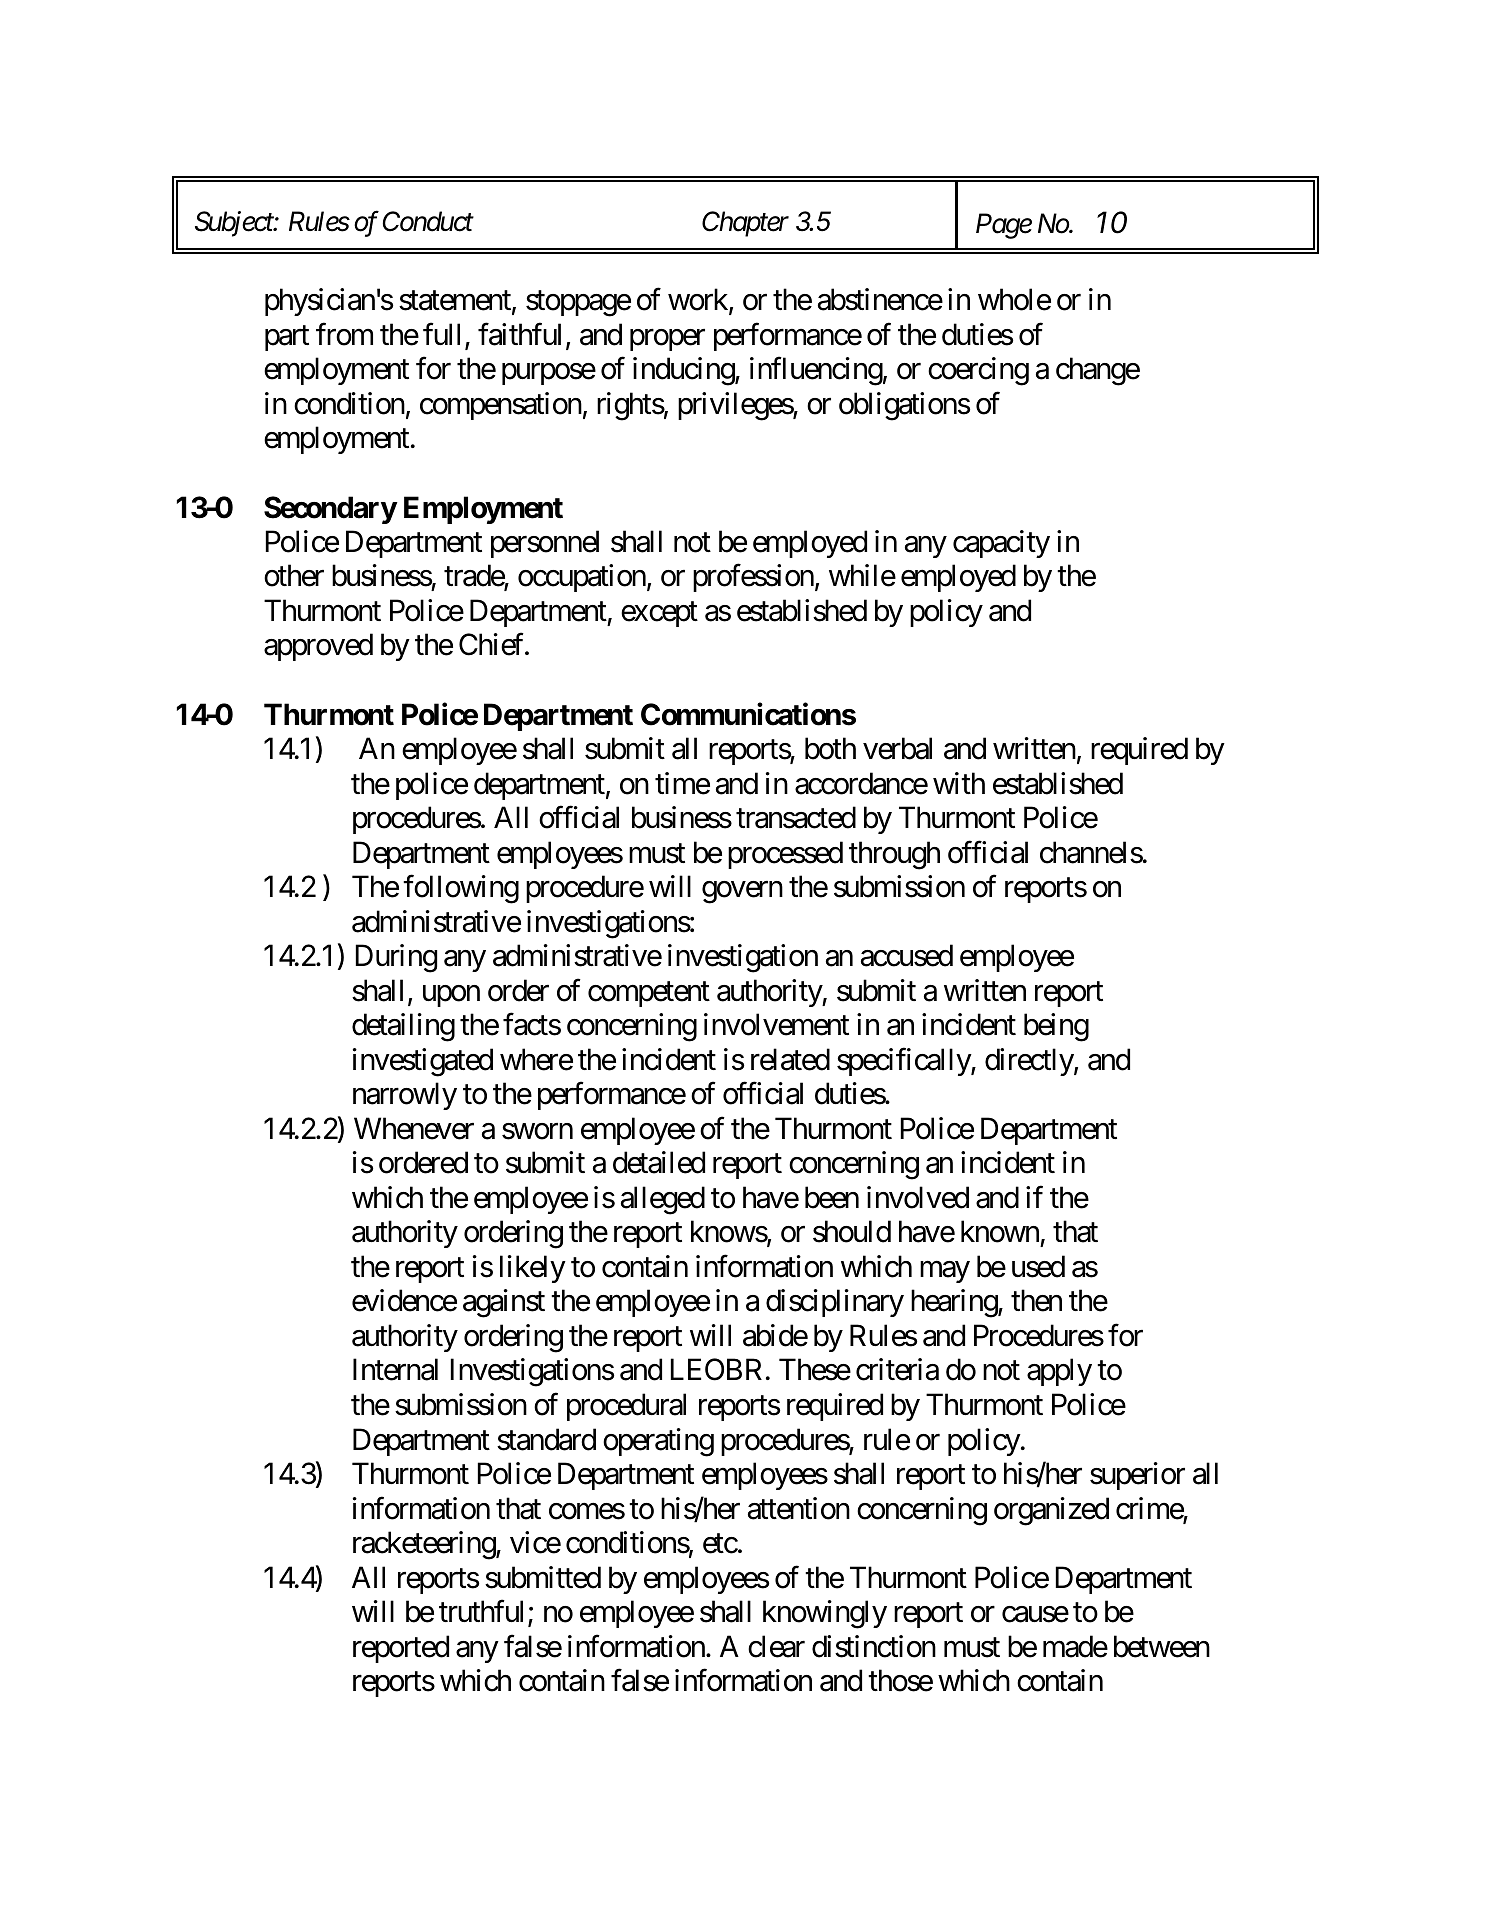 This screenshot has width=1492, height=1931. Describe the element at coordinates (742, 893) in the screenshot. I see `govern` at that location.
